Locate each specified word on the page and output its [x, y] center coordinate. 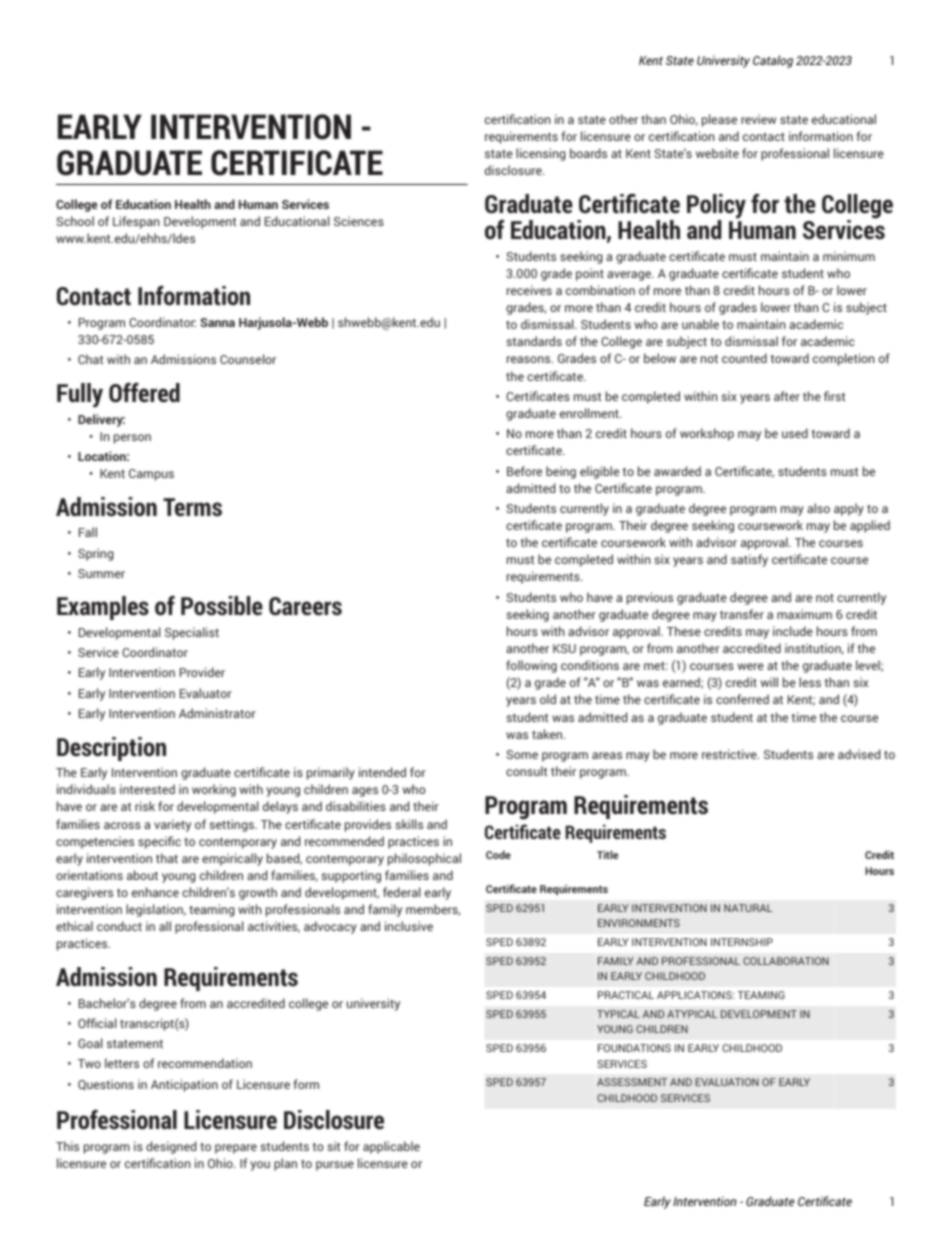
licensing [540, 154]
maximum [804, 614]
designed [171, 1147]
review [758, 119]
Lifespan [136, 222]
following [531, 666]
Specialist [192, 633]
